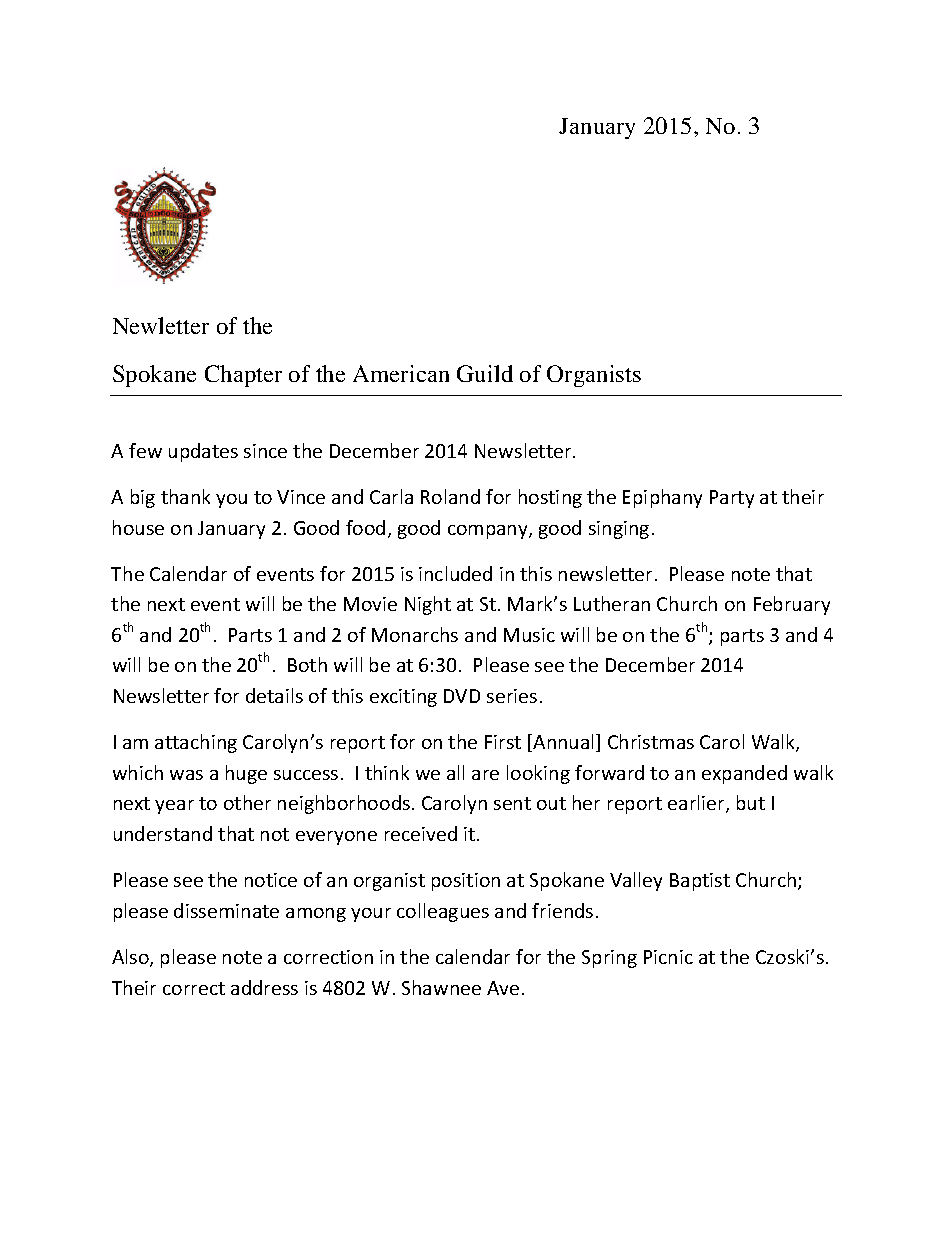  I want to click on address, so click(264, 987).
